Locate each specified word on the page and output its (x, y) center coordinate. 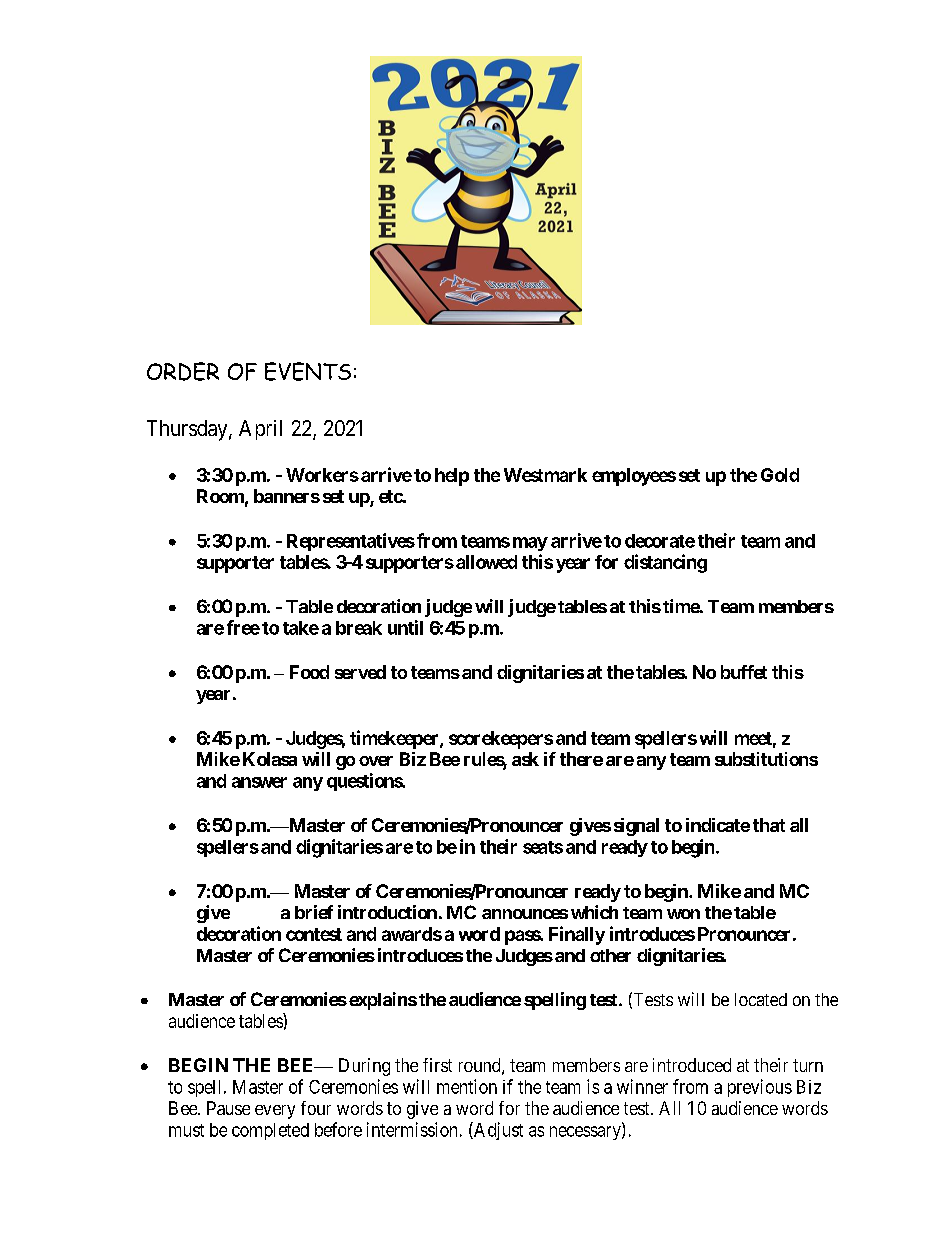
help (452, 477)
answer (259, 782)
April (260, 430)
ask (525, 759)
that (769, 825)
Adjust (497, 1131)
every (275, 1112)
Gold (780, 475)
